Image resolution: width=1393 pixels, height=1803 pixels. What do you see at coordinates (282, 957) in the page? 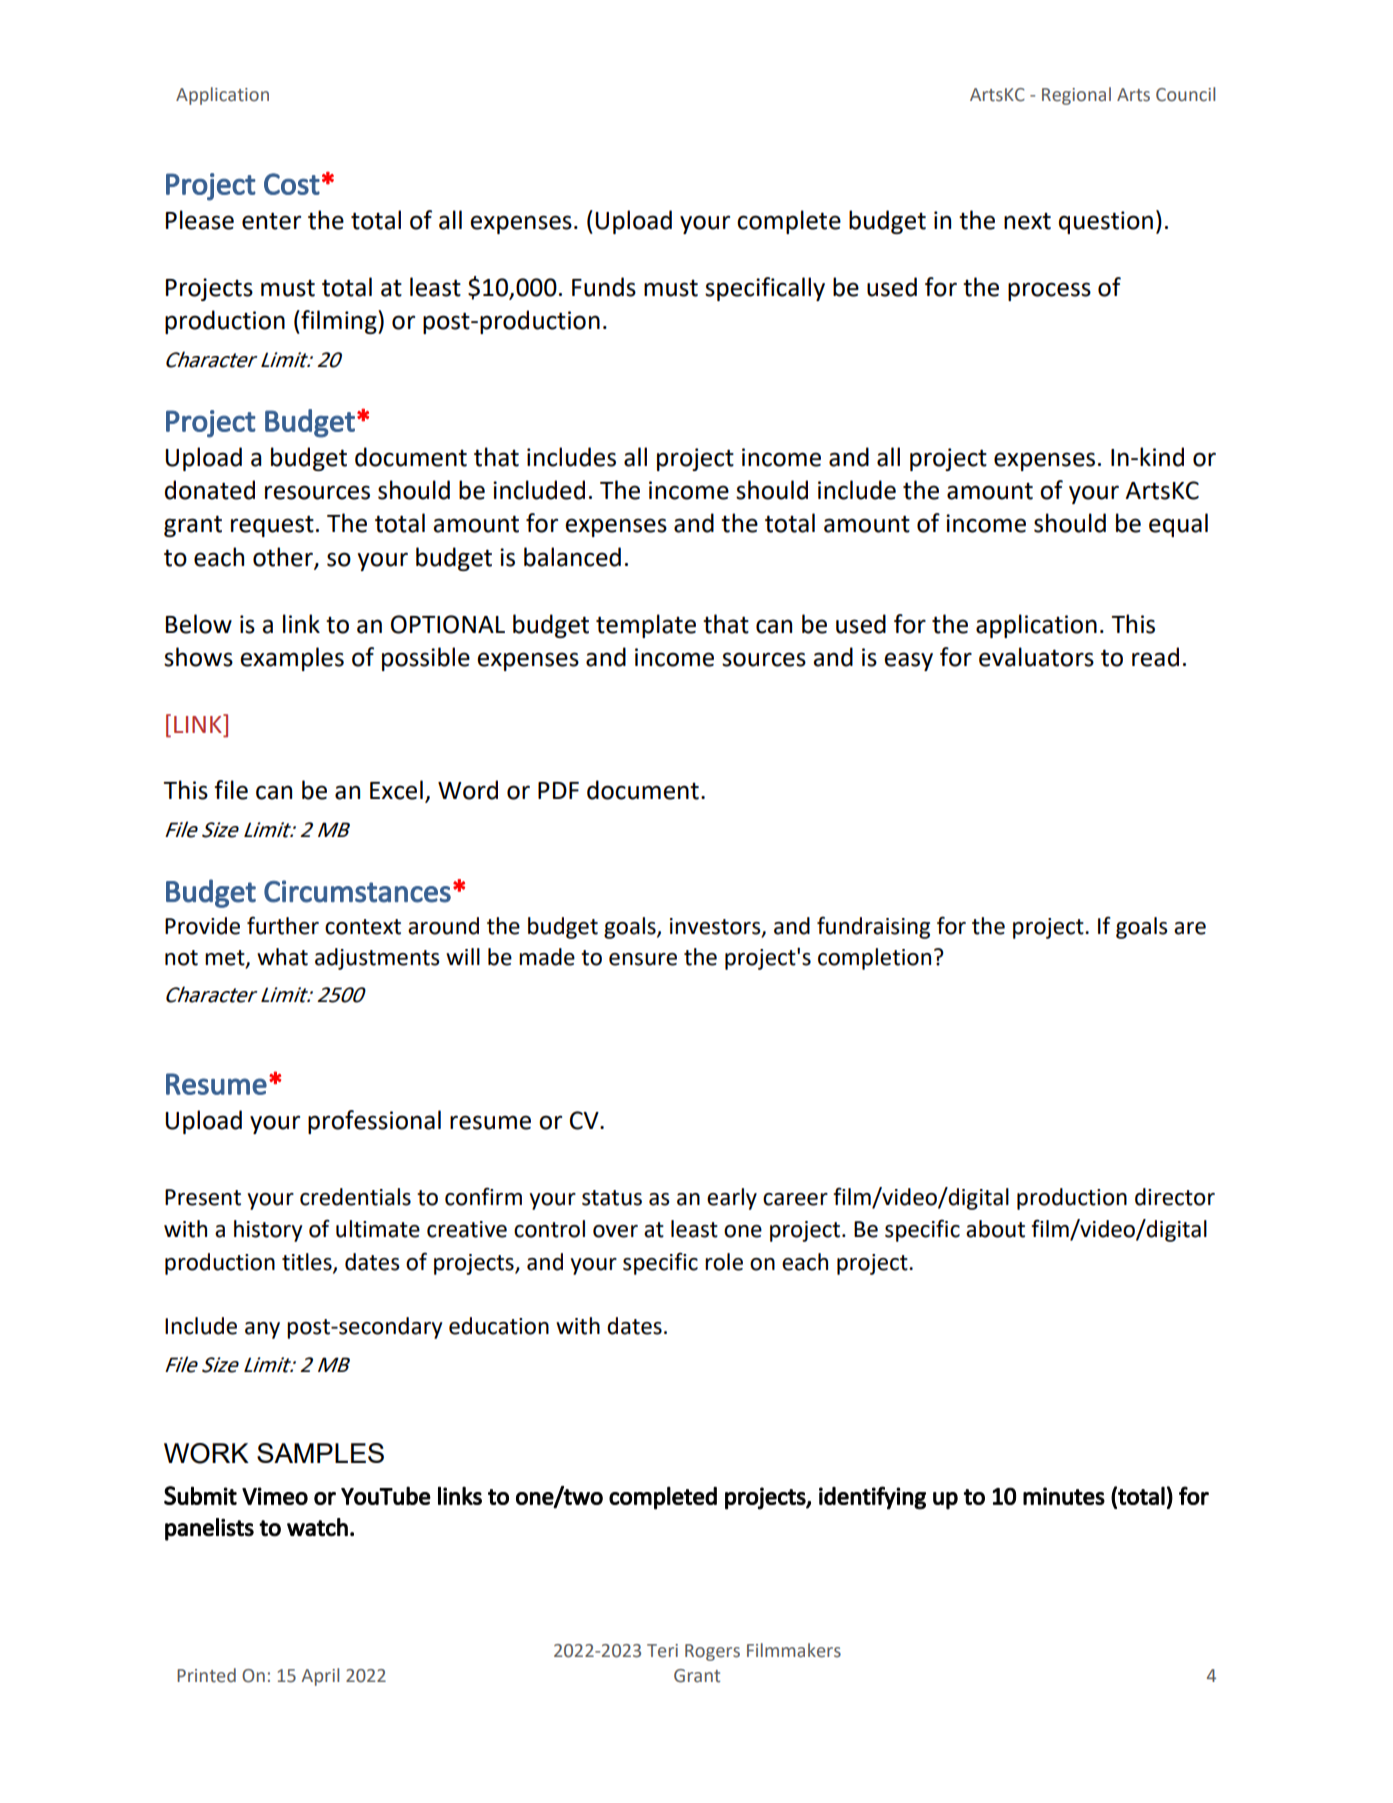
I see `what` at bounding box center [282, 957].
